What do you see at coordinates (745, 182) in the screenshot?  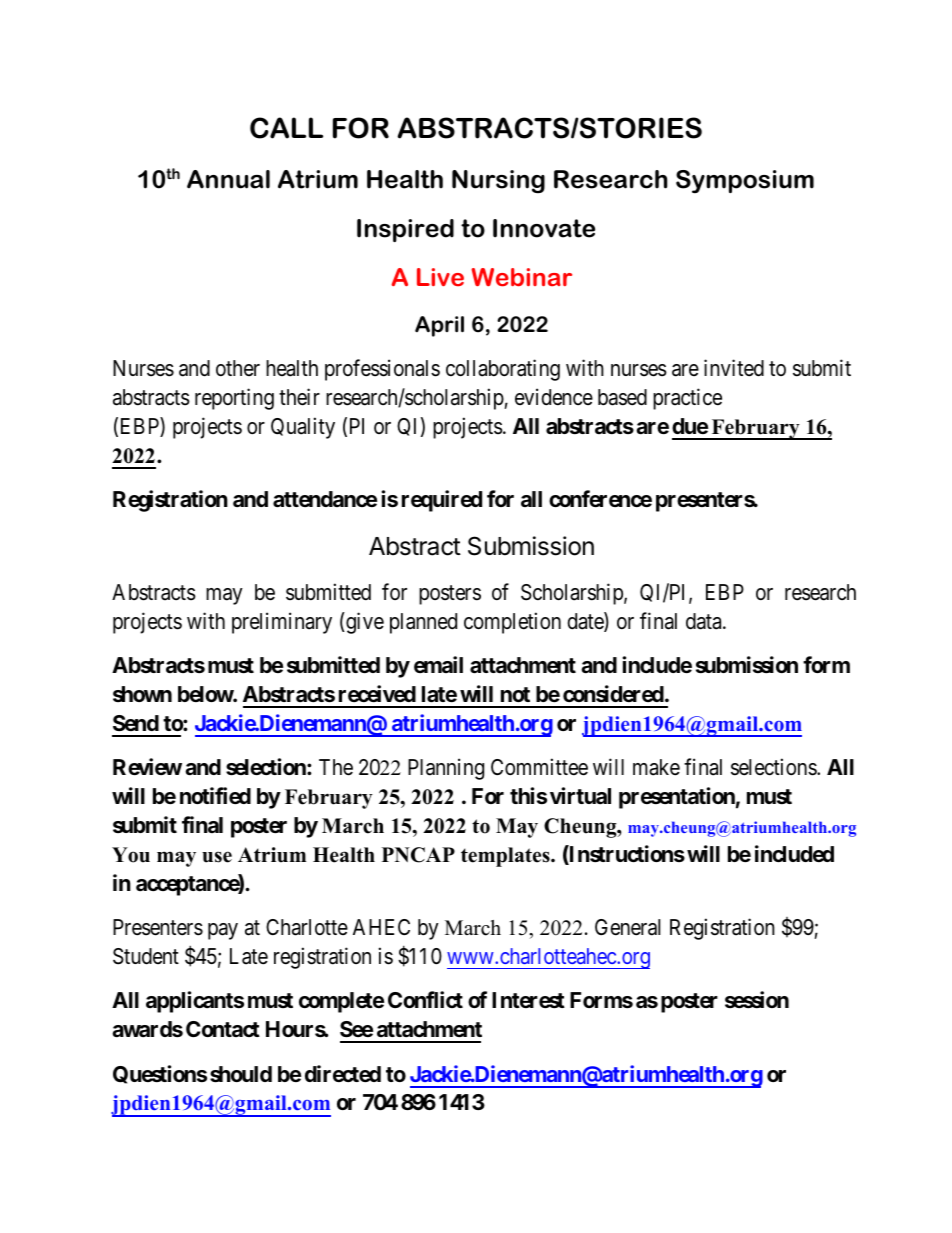 I see `Symposium` at bounding box center [745, 182].
